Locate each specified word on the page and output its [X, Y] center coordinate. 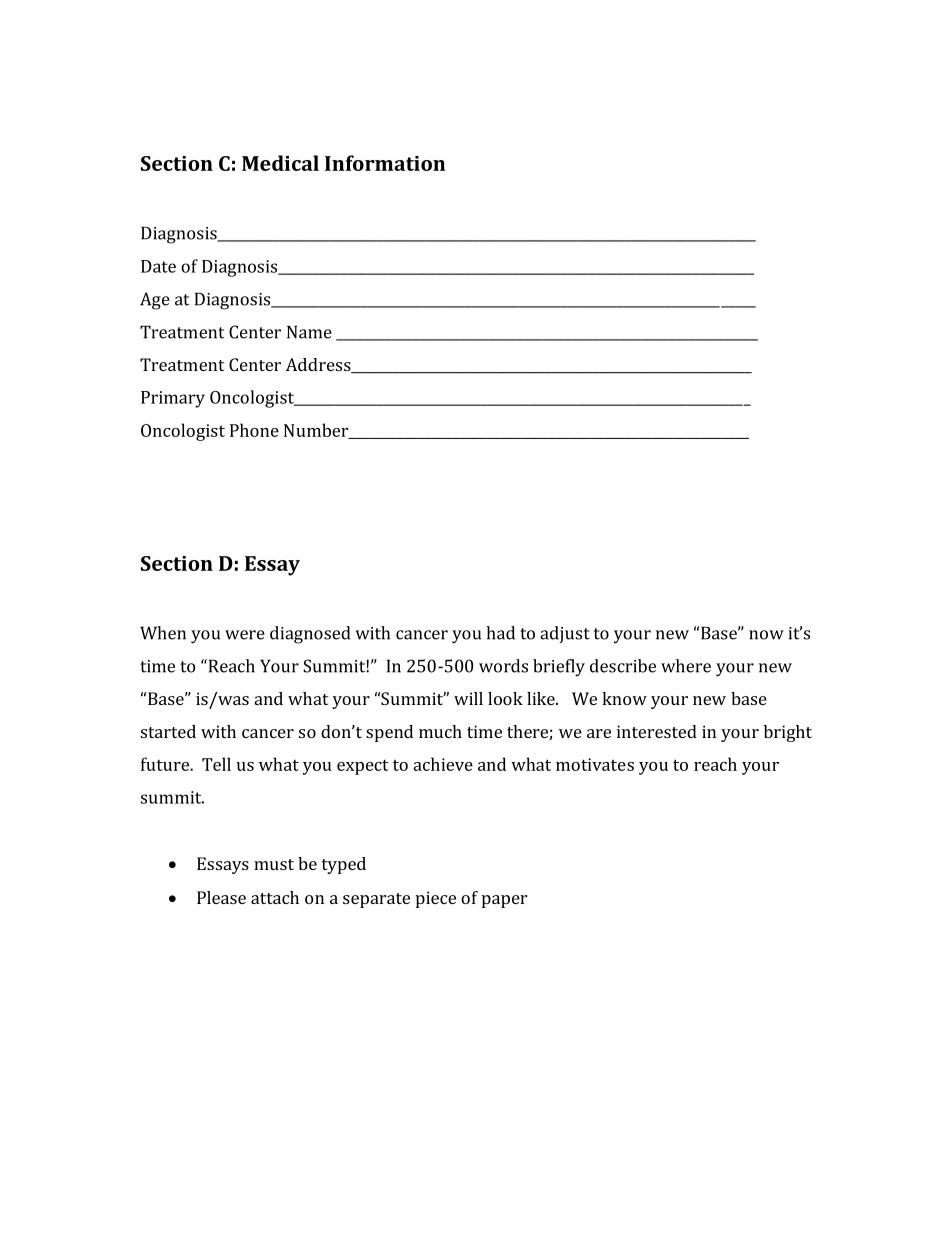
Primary [173, 399]
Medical [280, 163]
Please [221, 897]
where [686, 666]
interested [657, 731]
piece [436, 899]
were [245, 635]
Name [309, 332]
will [468, 698]
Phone [254, 430]
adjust [565, 634]
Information [385, 163]
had [500, 633]
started [168, 731]
